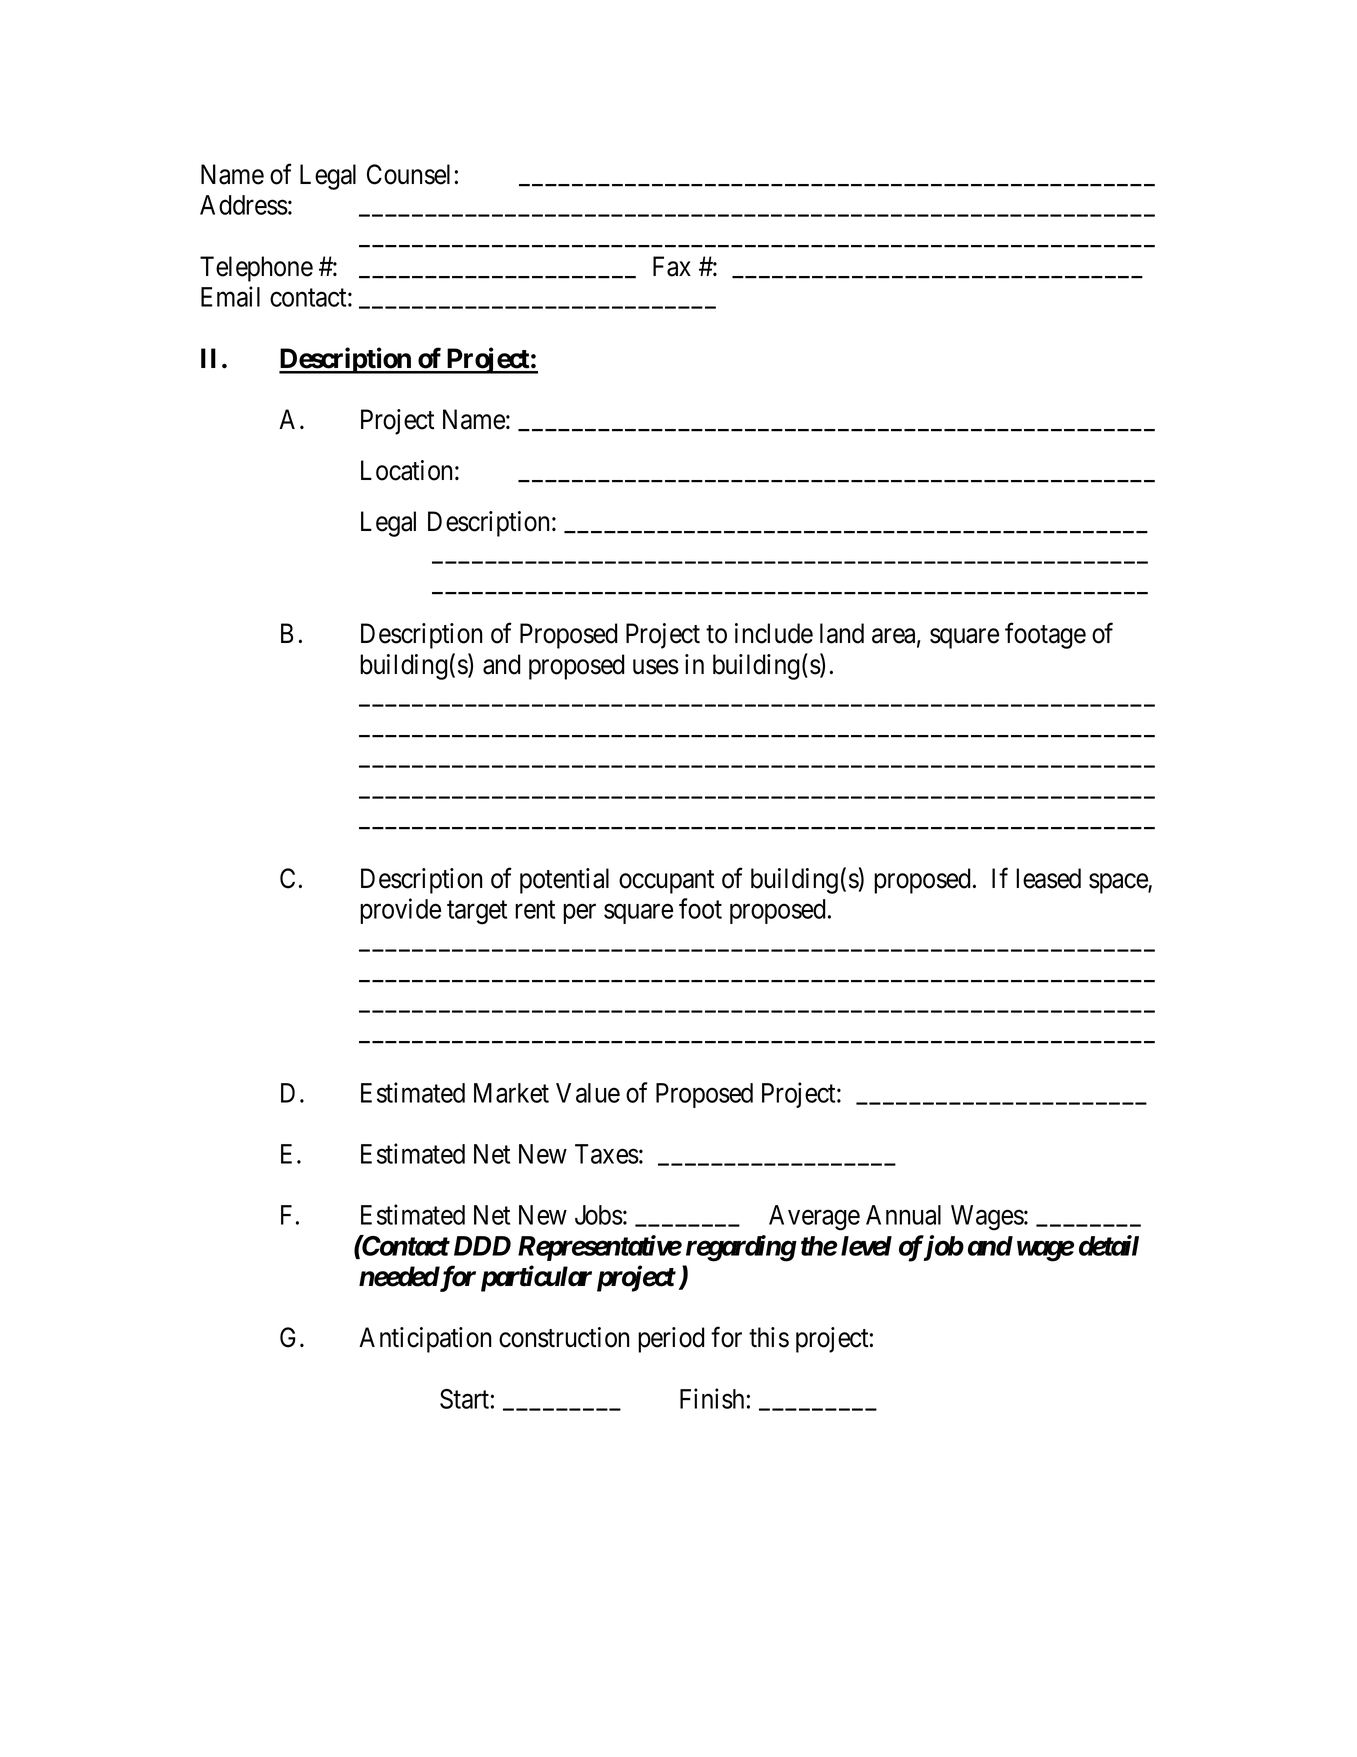 The image size is (1357, 1757). Describe the element at coordinates (666, 882) in the image. I see `occupant` at that location.
